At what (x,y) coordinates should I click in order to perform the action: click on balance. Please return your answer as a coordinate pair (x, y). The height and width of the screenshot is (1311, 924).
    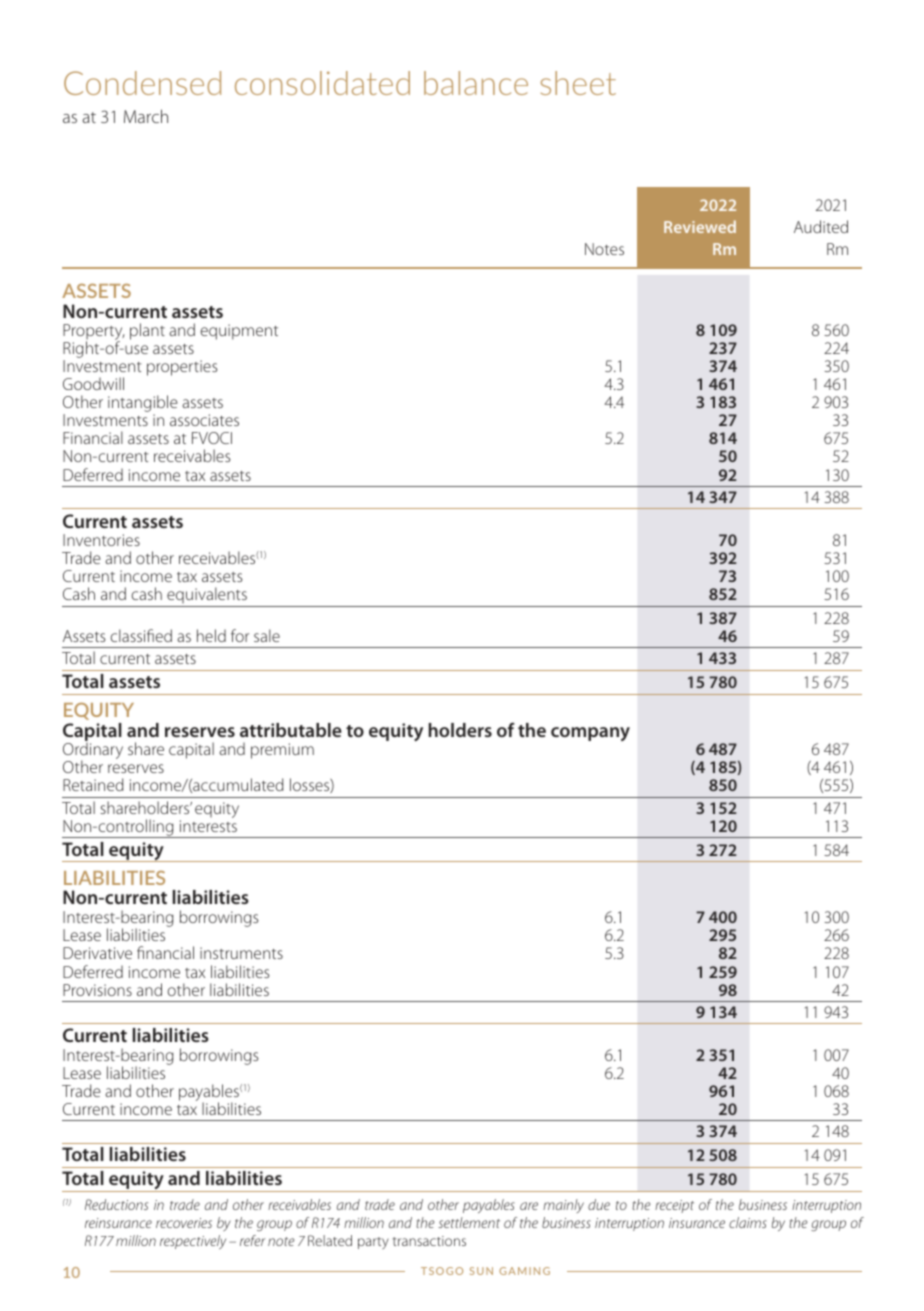
    Looking at the image, I should click on (476, 83).
